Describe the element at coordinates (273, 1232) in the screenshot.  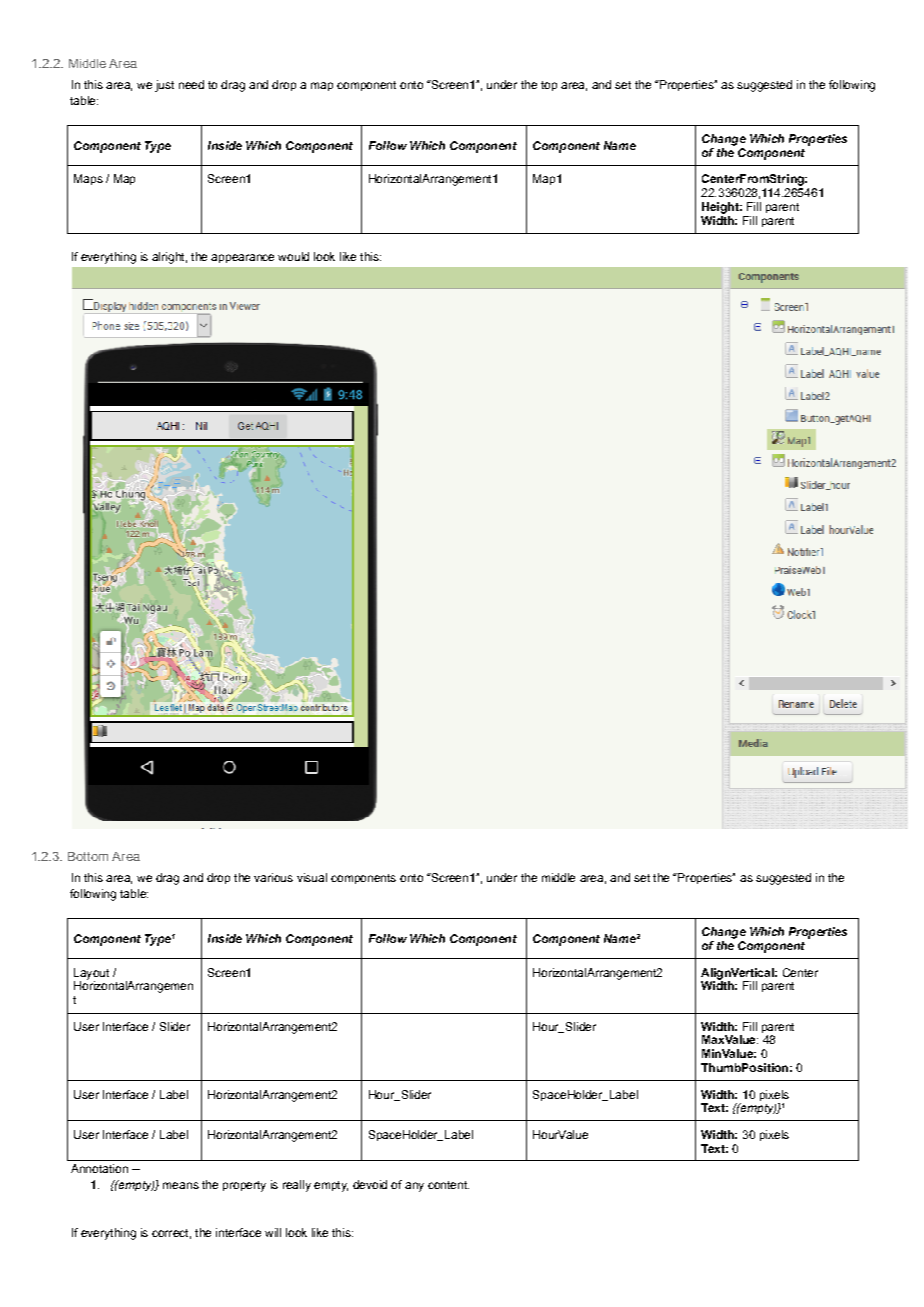
I see `will` at that location.
